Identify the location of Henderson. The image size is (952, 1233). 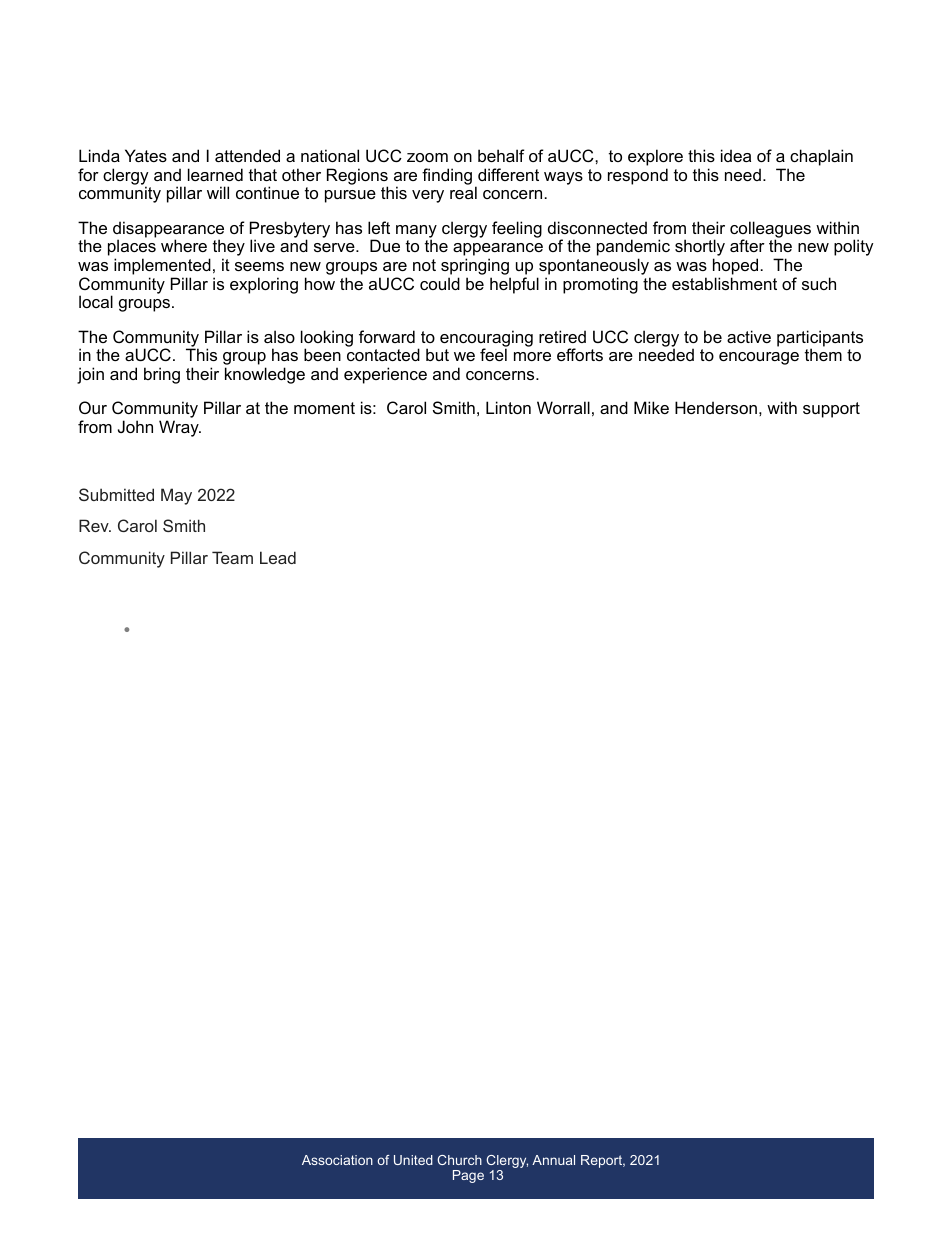
(716, 407).
